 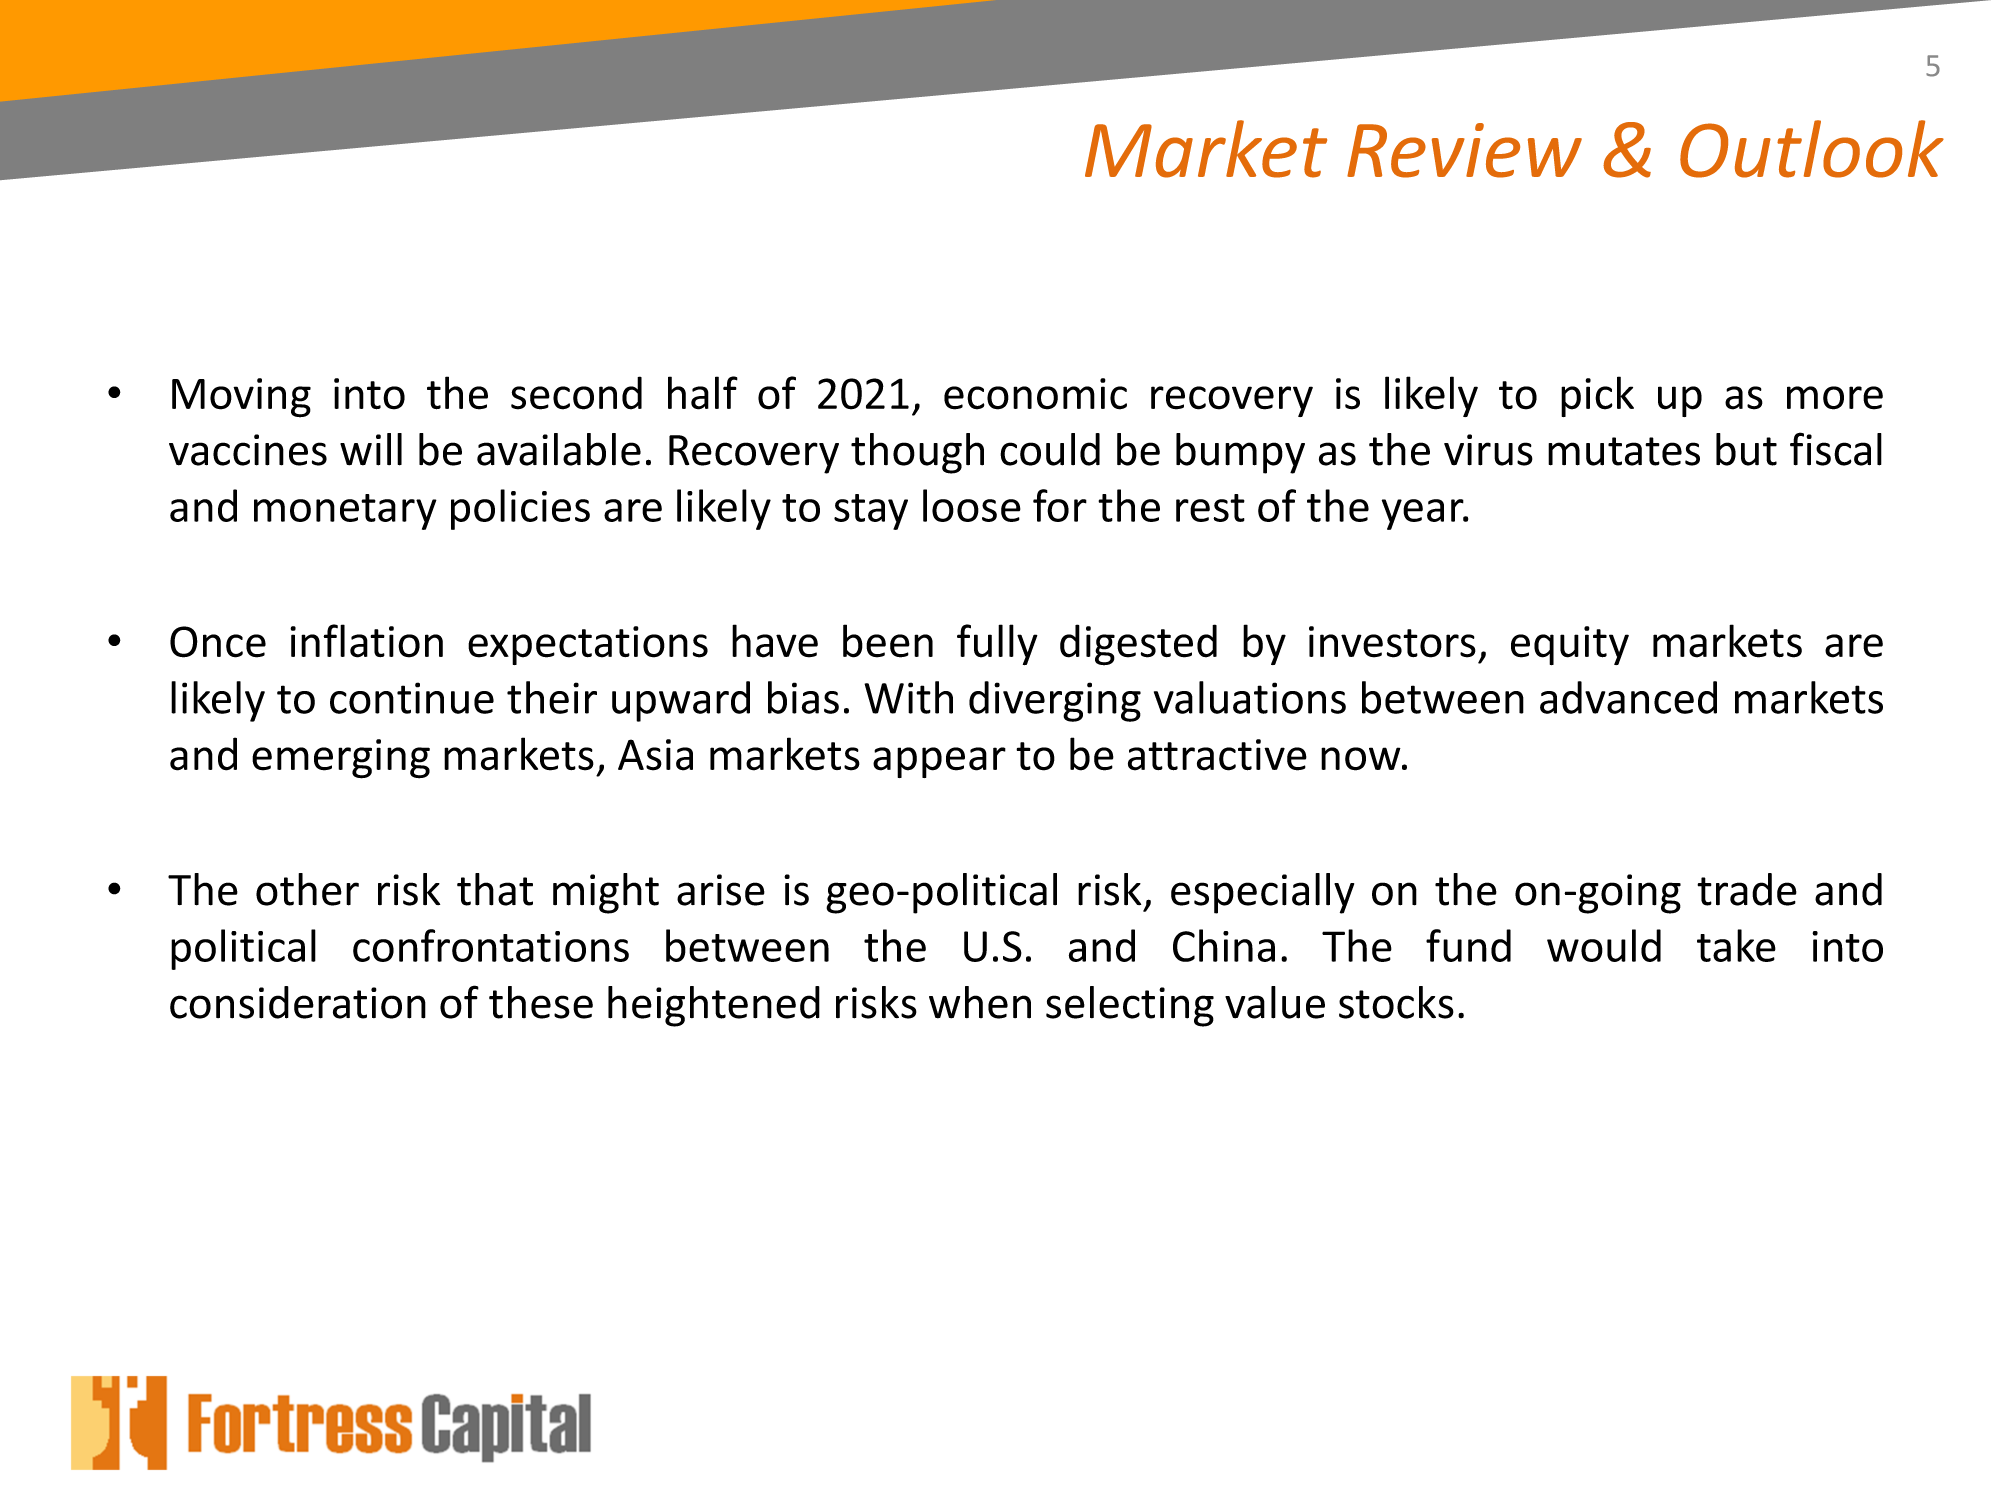 What do you see at coordinates (939, 762) in the image?
I see `appear` at bounding box center [939, 762].
